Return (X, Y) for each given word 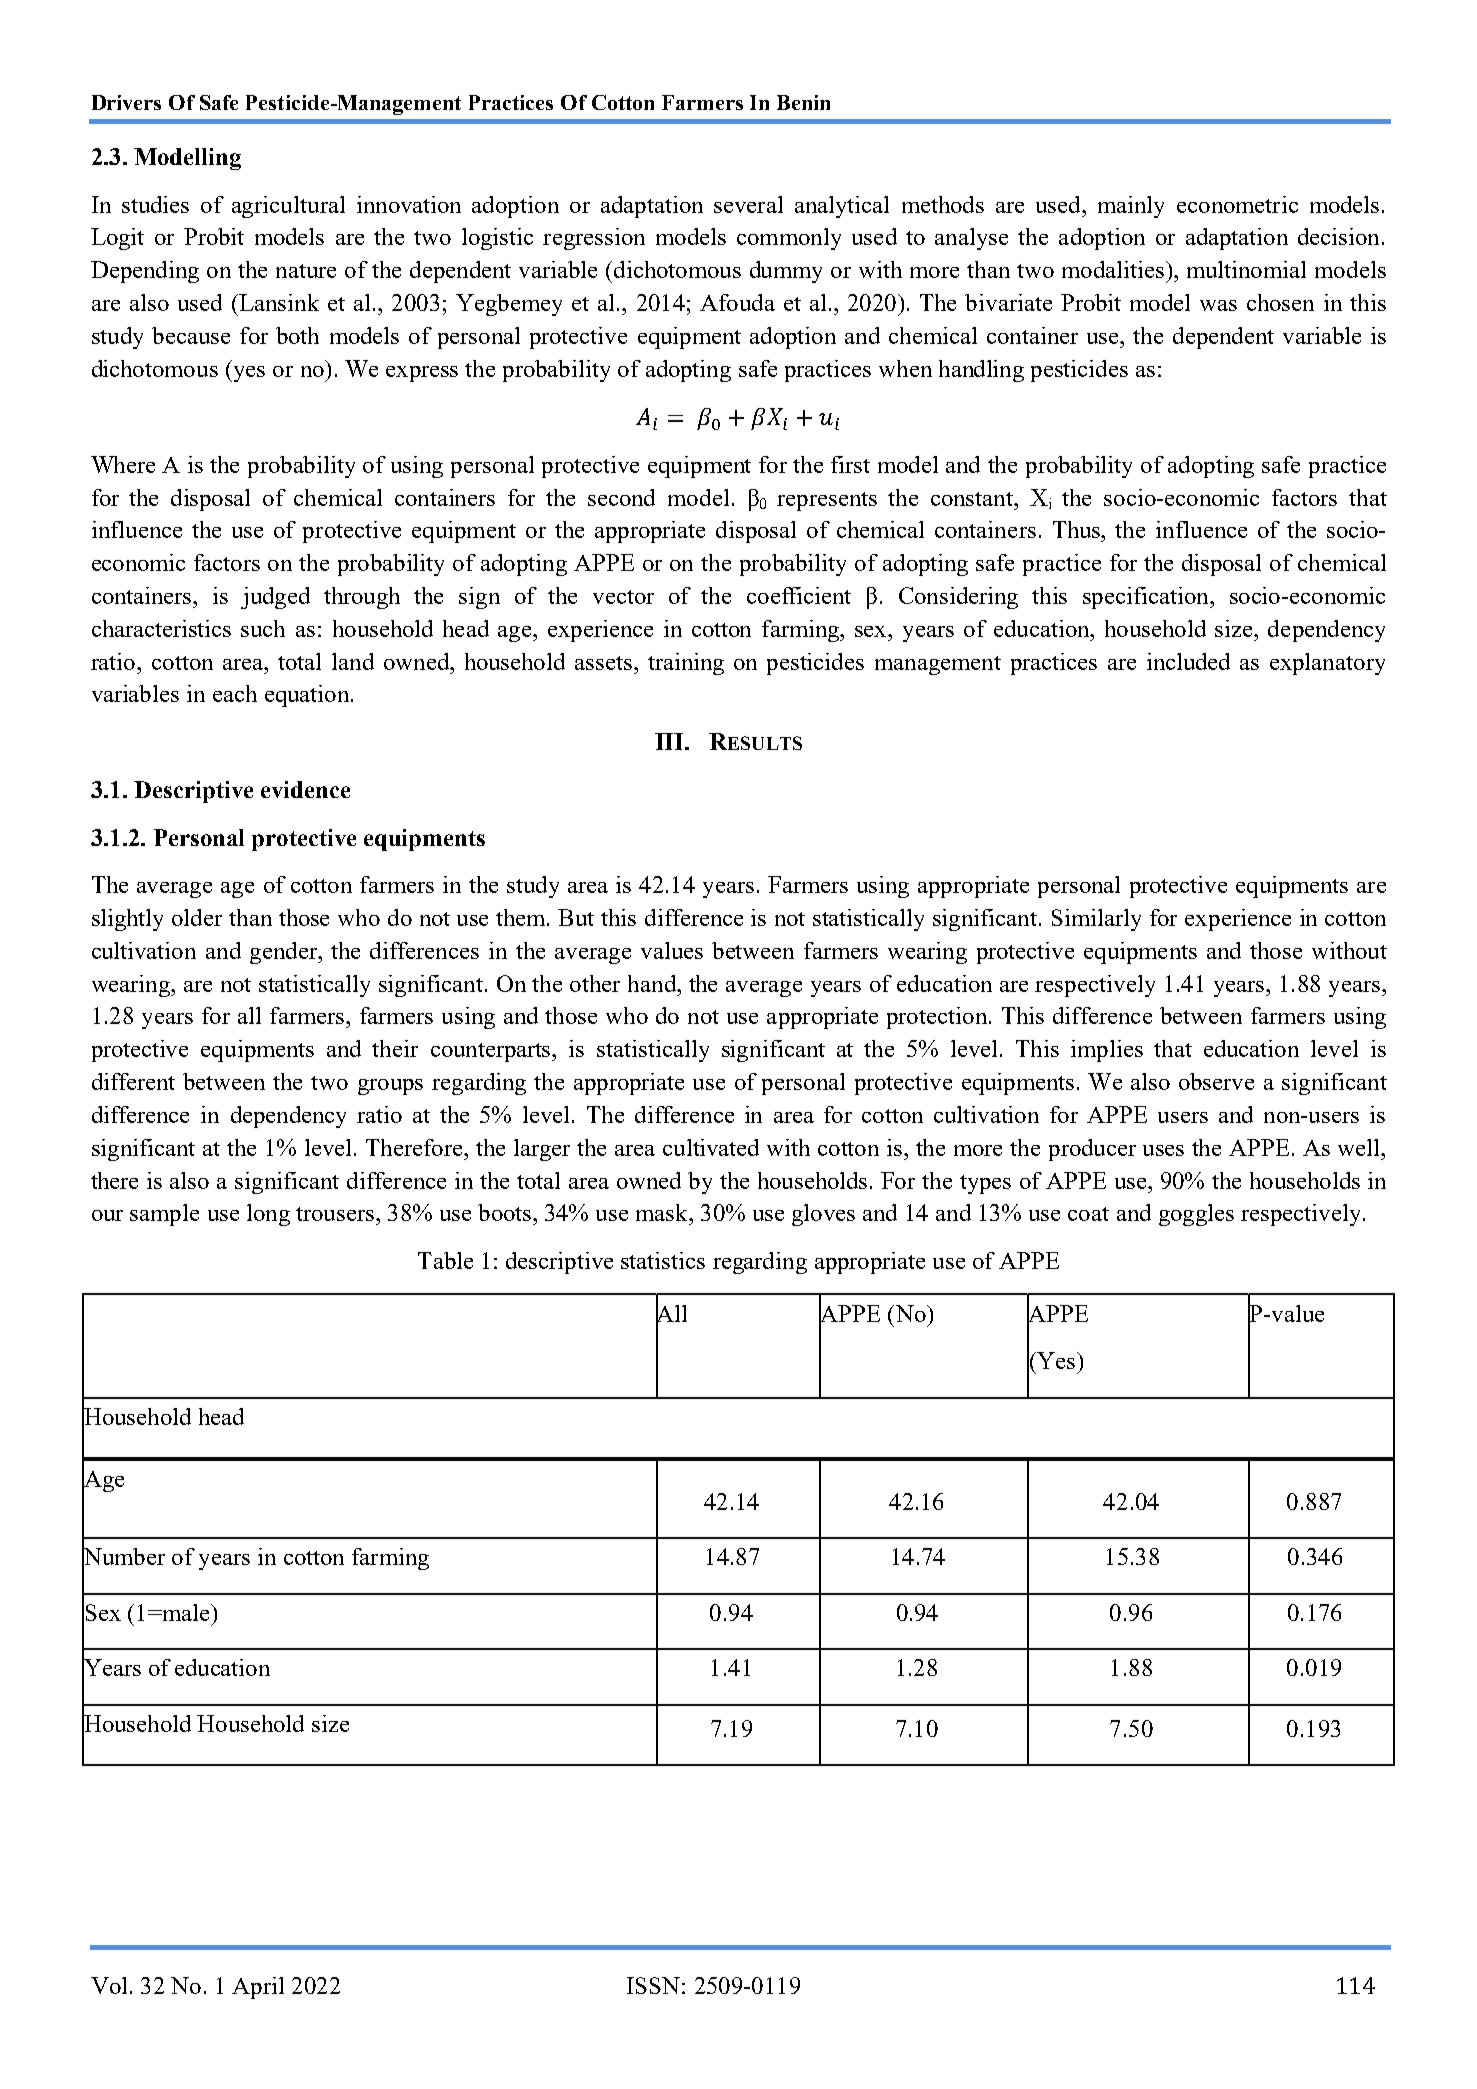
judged (275, 598)
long (268, 1215)
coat (1088, 1214)
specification (1147, 598)
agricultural (288, 207)
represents (827, 501)
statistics (663, 1260)
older (197, 917)
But (576, 917)
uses (1163, 1150)
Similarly (1096, 920)
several (748, 204)
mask (663, 1212)
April (258, 1988)
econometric (1237, 204)
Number (123, 1556)
